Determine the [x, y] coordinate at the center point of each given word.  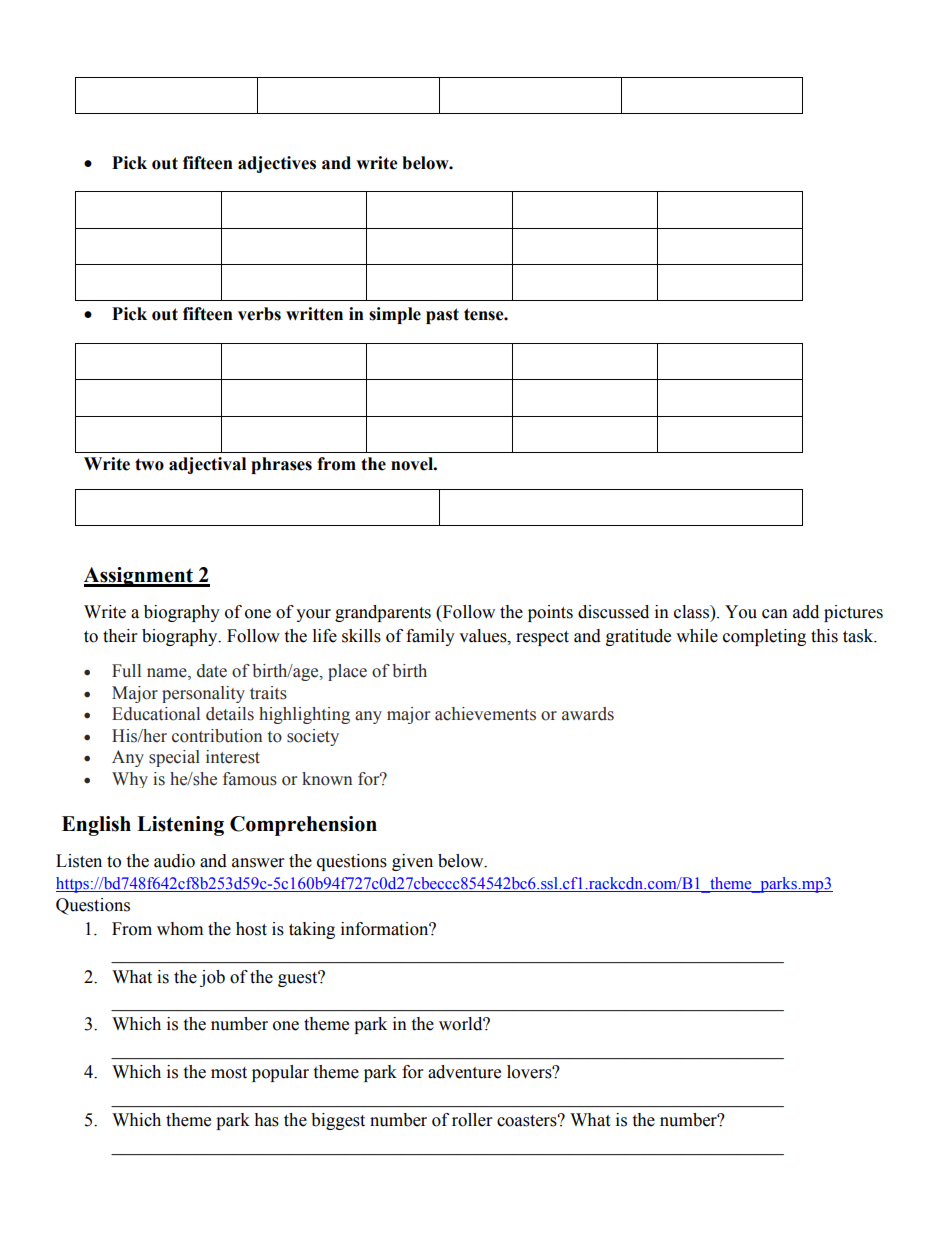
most [229, 1073]
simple [395, 315]
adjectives [277, 164]
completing [764, 637]
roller [472, 1120]
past [442, 316]
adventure [464, 1072]
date [212, 671]
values [484, 636]
